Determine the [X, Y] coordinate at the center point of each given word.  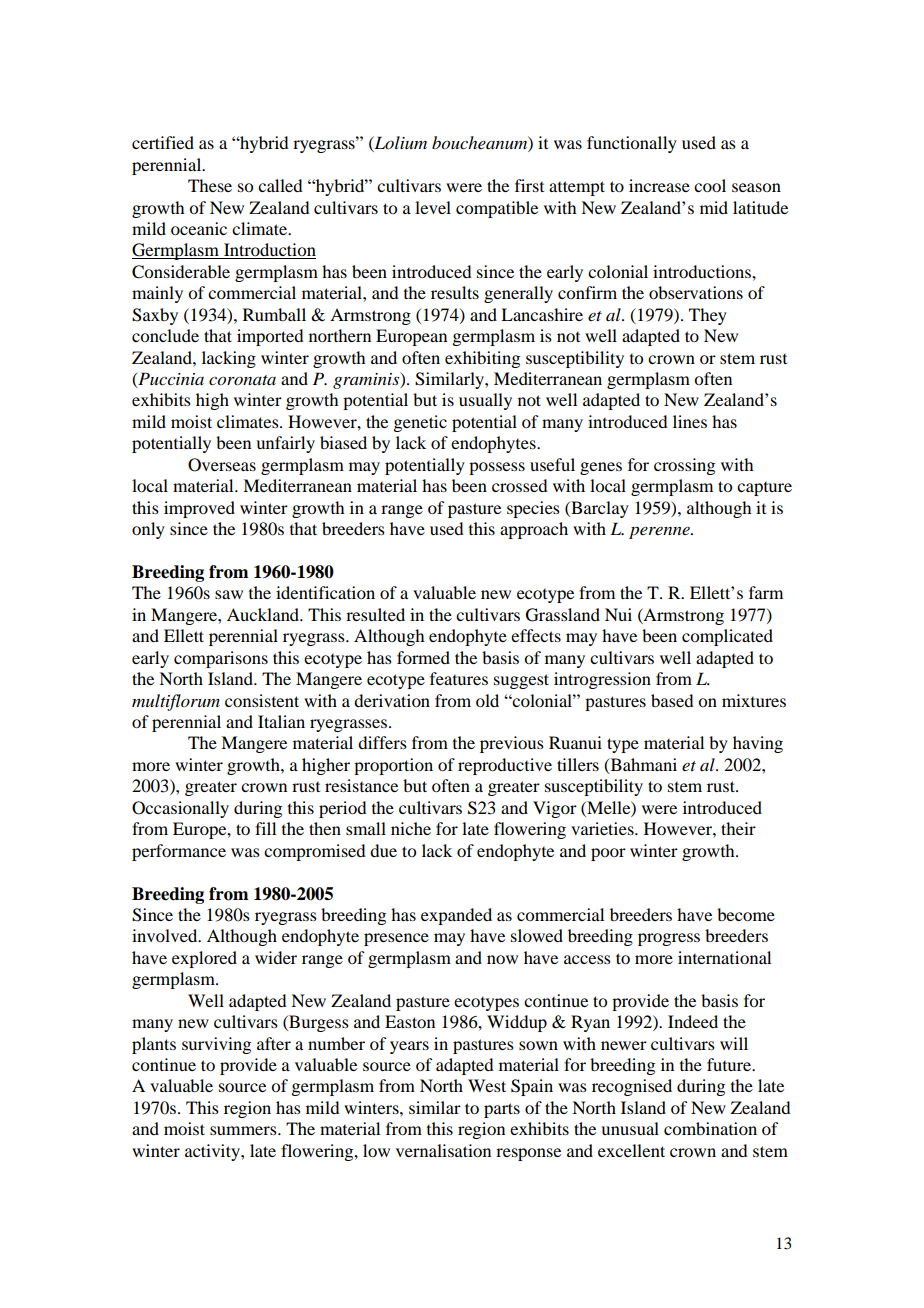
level [433, 207]
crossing [684, 466]
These [210, 185]
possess [497, 468]
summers [244, 1130]
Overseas [222, 465]
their [738, 828]
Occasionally [180, 809]
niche [411, 828]
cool [710, 185]
